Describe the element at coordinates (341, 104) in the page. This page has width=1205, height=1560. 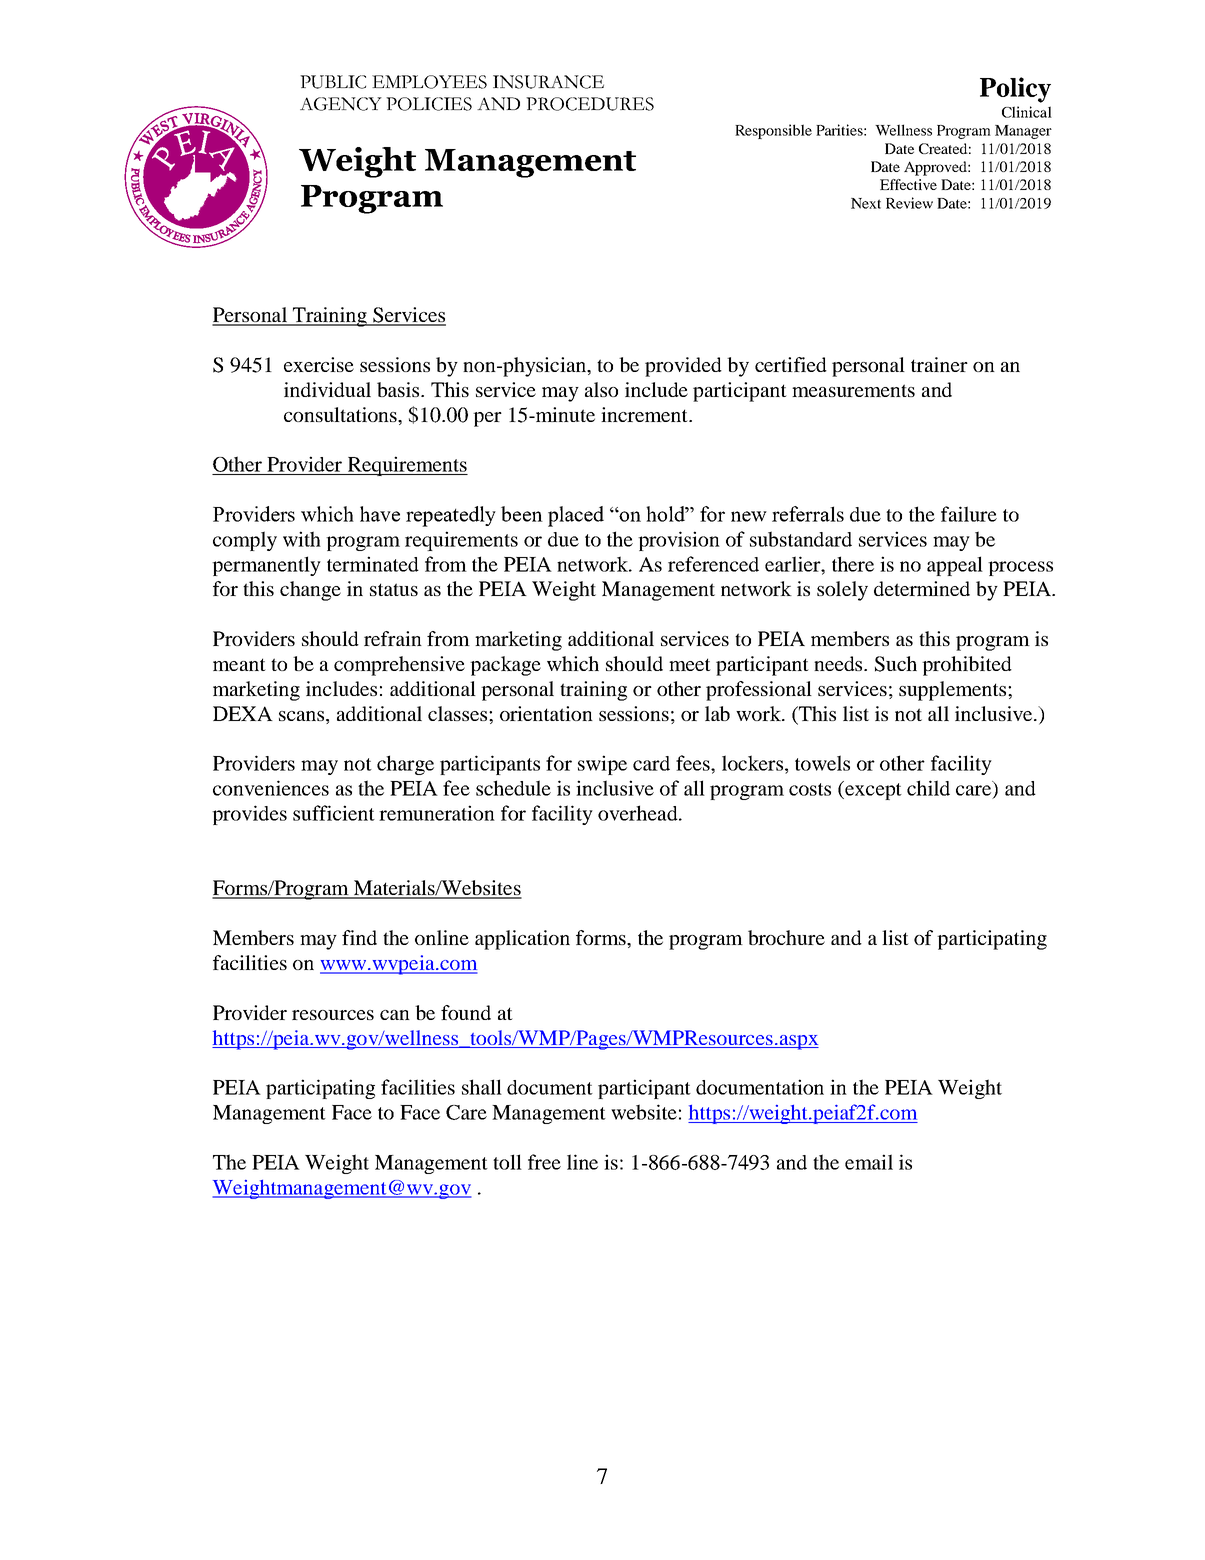
I see `AGENCY` at that location.
